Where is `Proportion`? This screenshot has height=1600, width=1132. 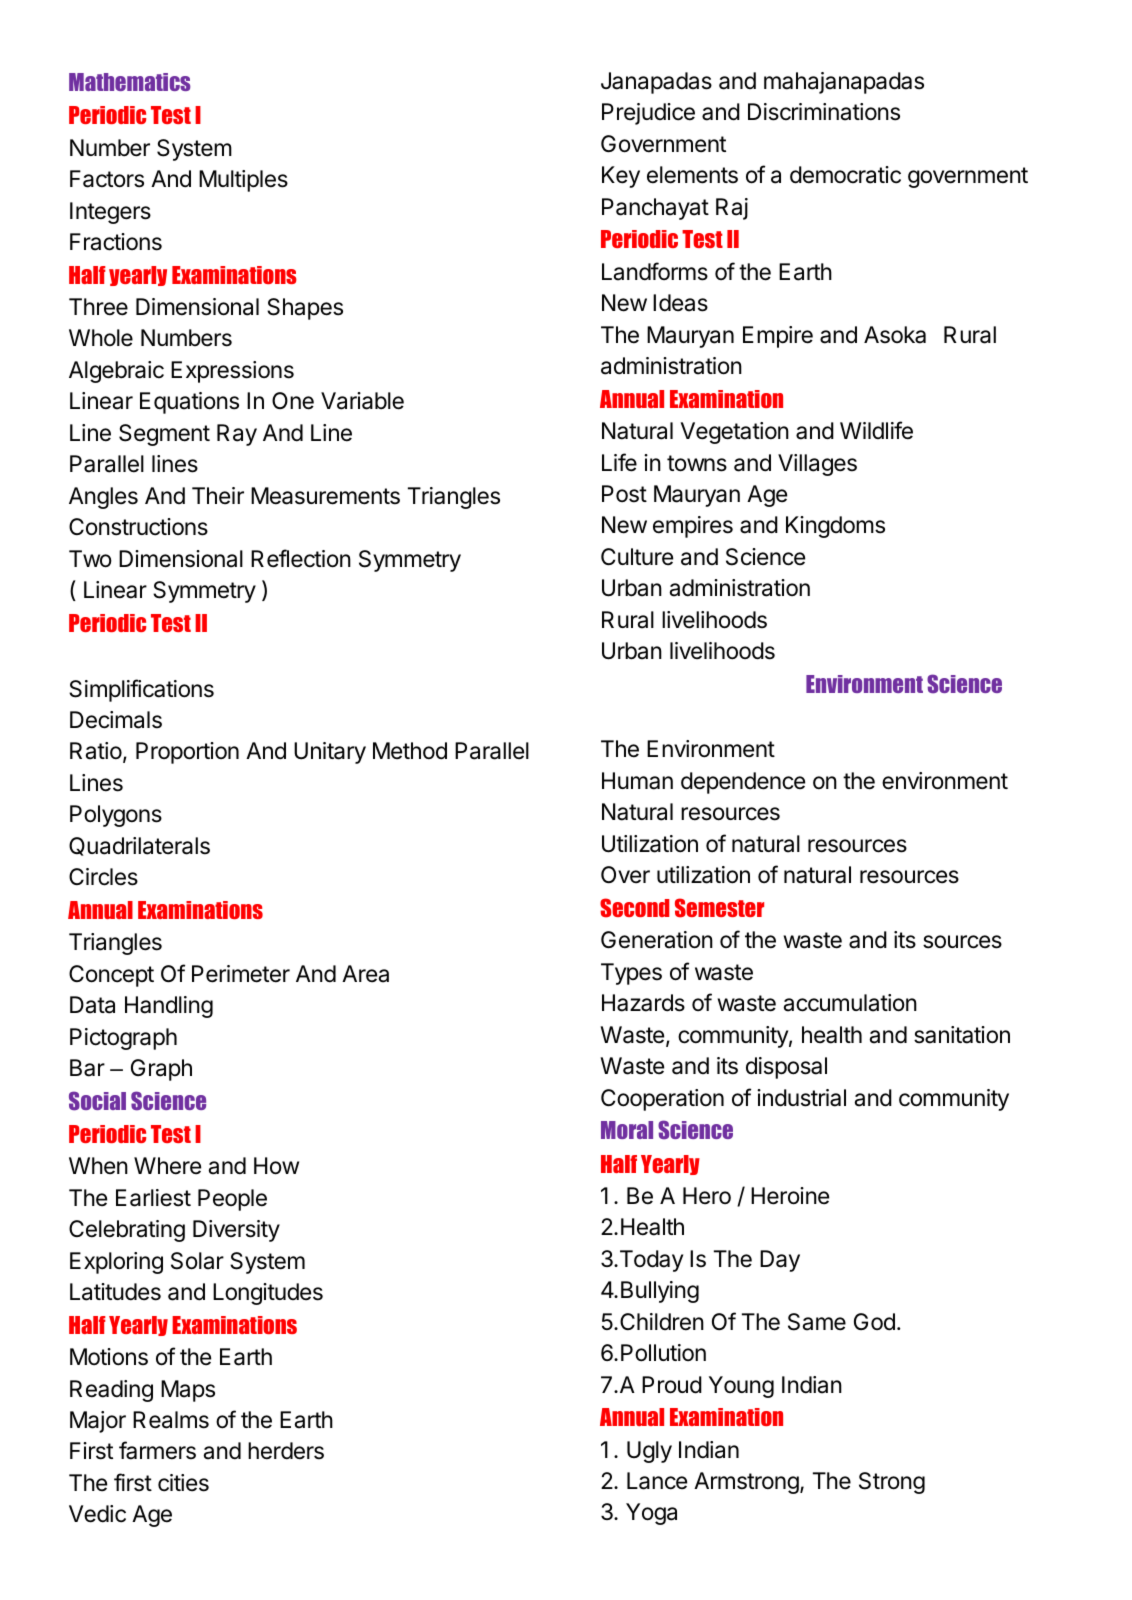
Proportion is located at coordinates (187, 753).
